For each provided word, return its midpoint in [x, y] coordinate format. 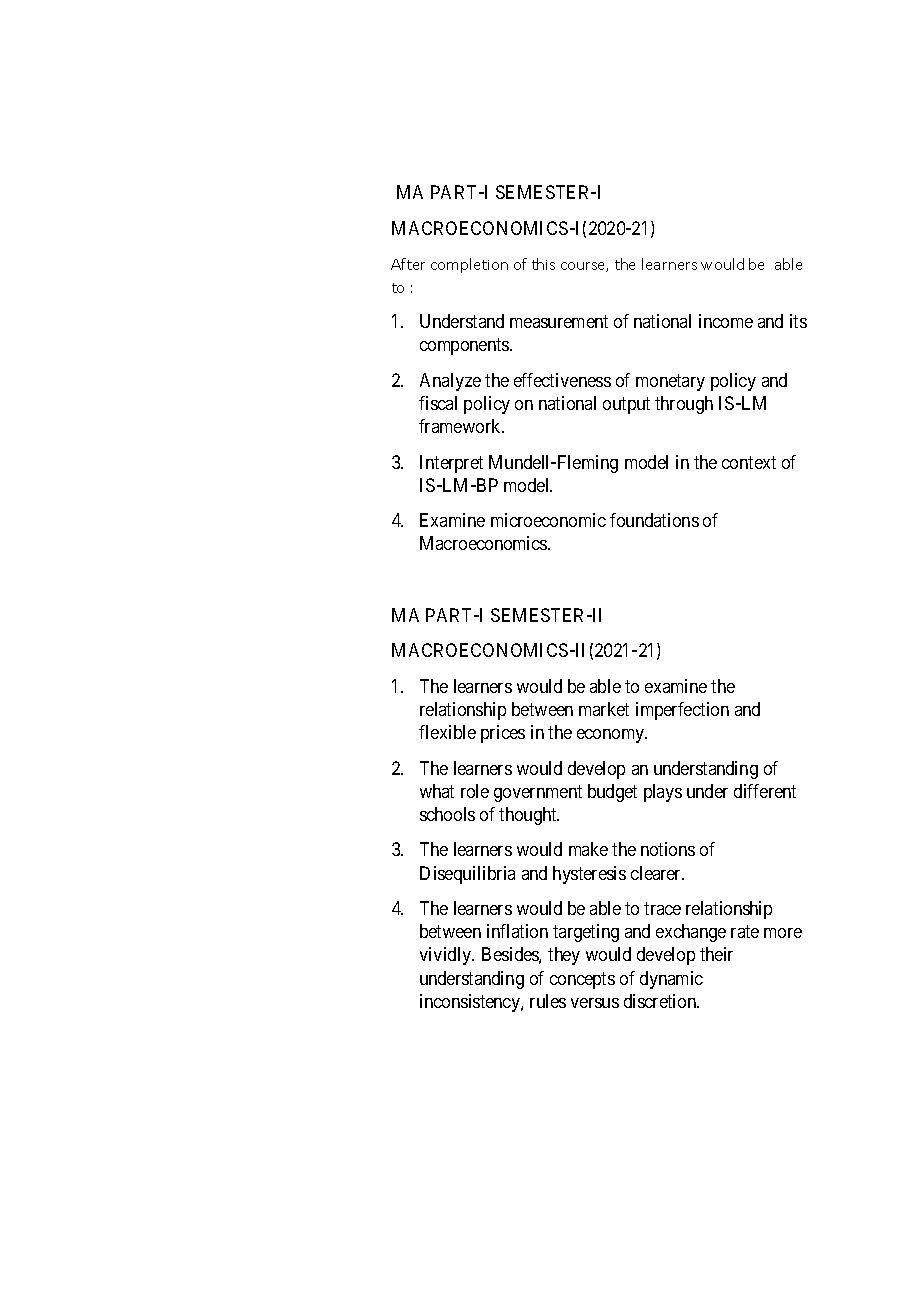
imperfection [682, 711]
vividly [447, 956]
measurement [559, 321]
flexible [447, 732]
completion [469, 265]
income [726, 321]
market [604, 709]
